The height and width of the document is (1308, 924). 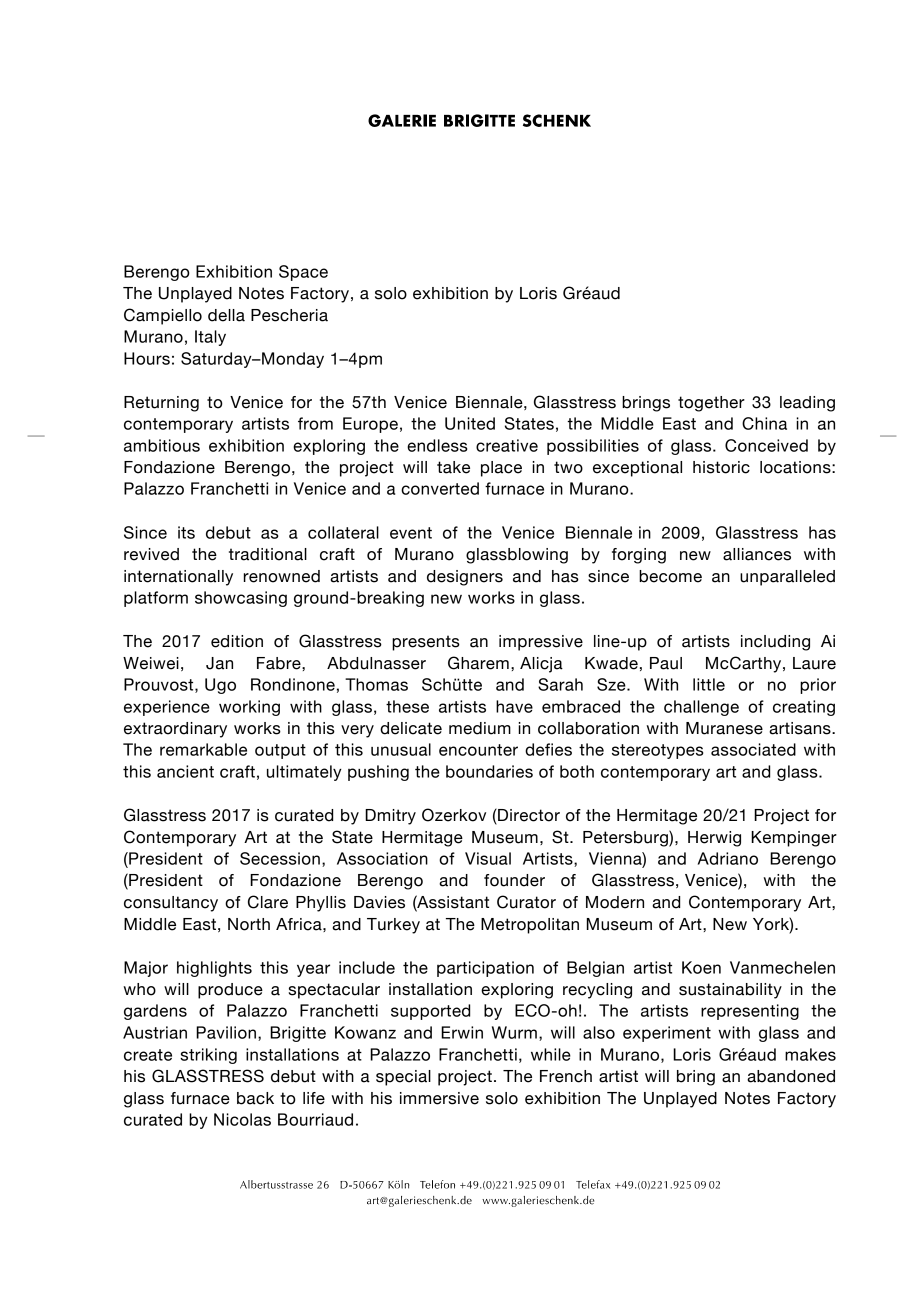 I want to click on abandoned, so click(x=791, y=1076).
